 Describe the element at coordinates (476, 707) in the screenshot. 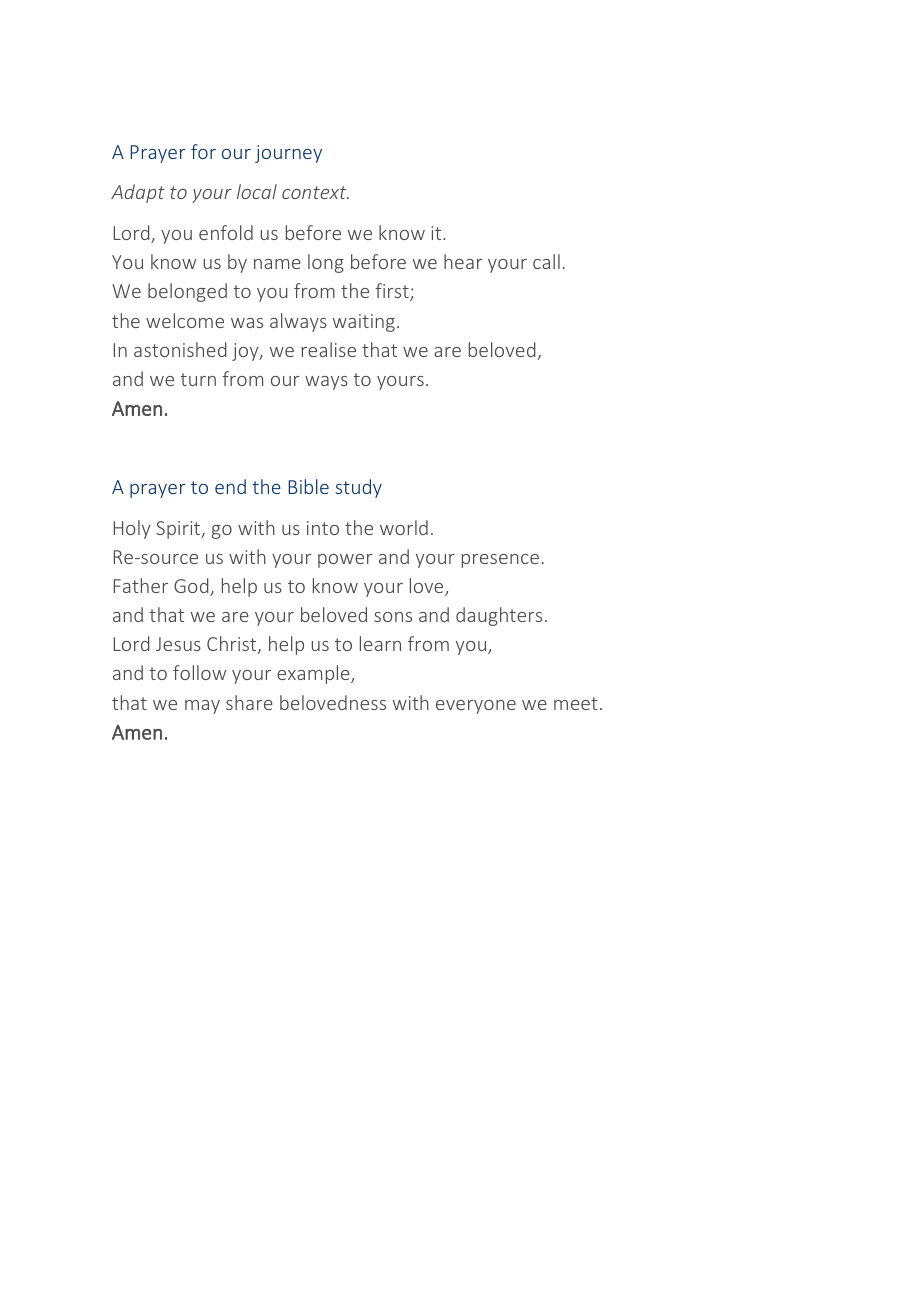

I see `everyone` at that location.
